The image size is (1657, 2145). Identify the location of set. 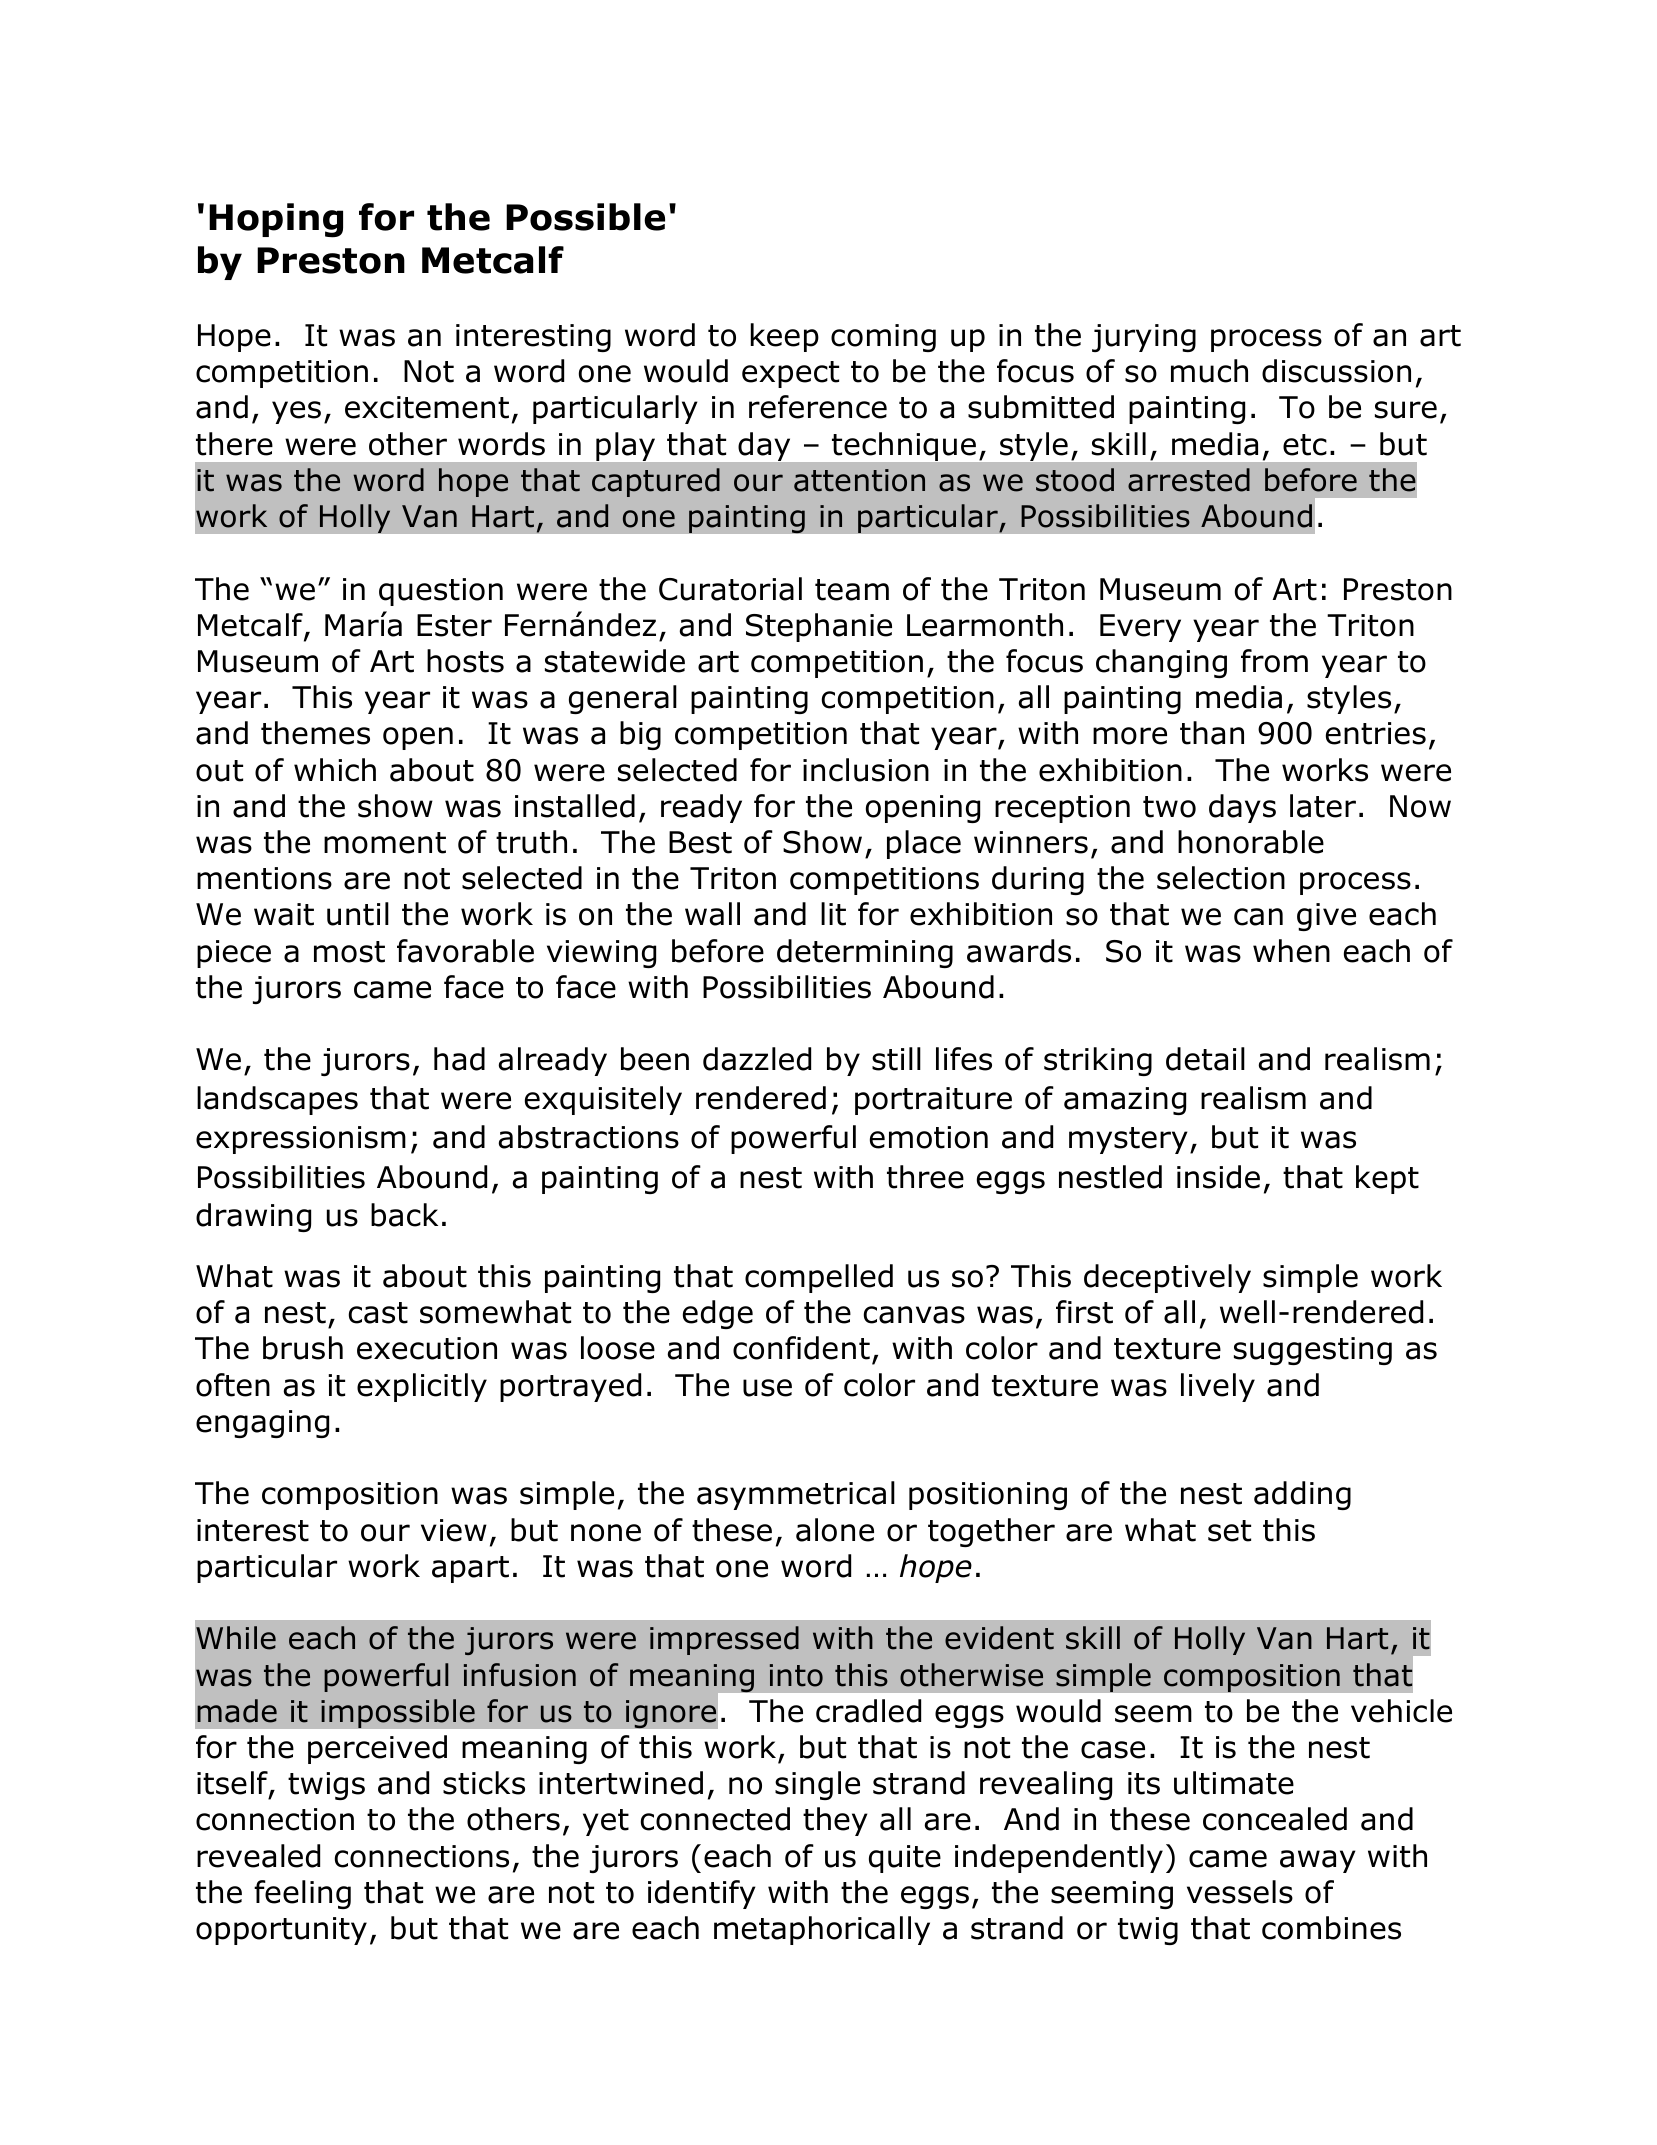
(1229, 1531).
